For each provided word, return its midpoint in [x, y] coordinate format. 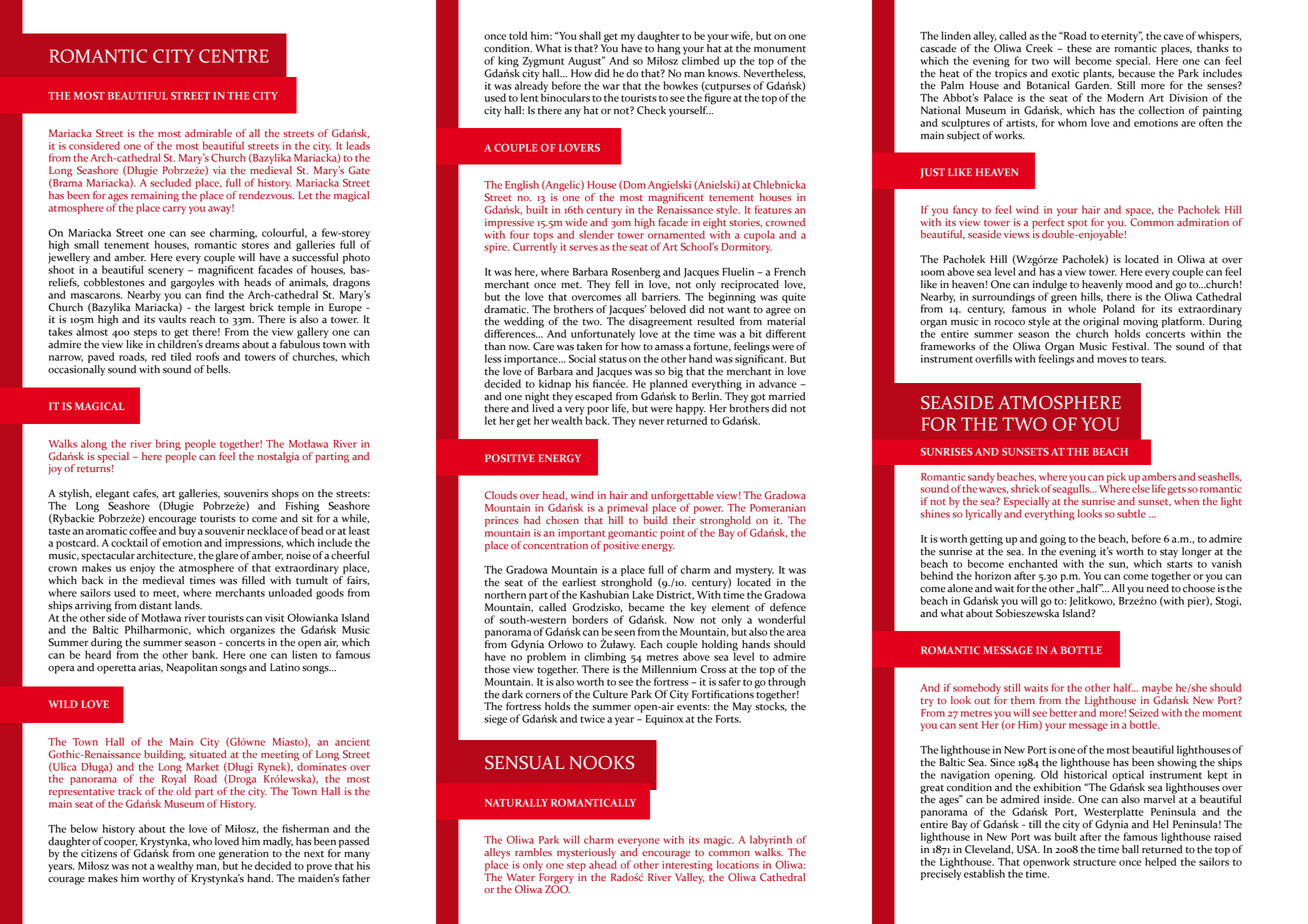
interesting [688, 866]
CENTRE [234, 56]
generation [244, 855]
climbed [700, 59]
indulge [1050, 286]
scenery [166, 273]
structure [1094, 862]
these [1079, 48]
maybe [1156, 690]
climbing [606, 659]
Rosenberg [636, 274]
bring [168, 444]
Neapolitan [192, 668]
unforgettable [682, 497]
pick [1116, 478]
